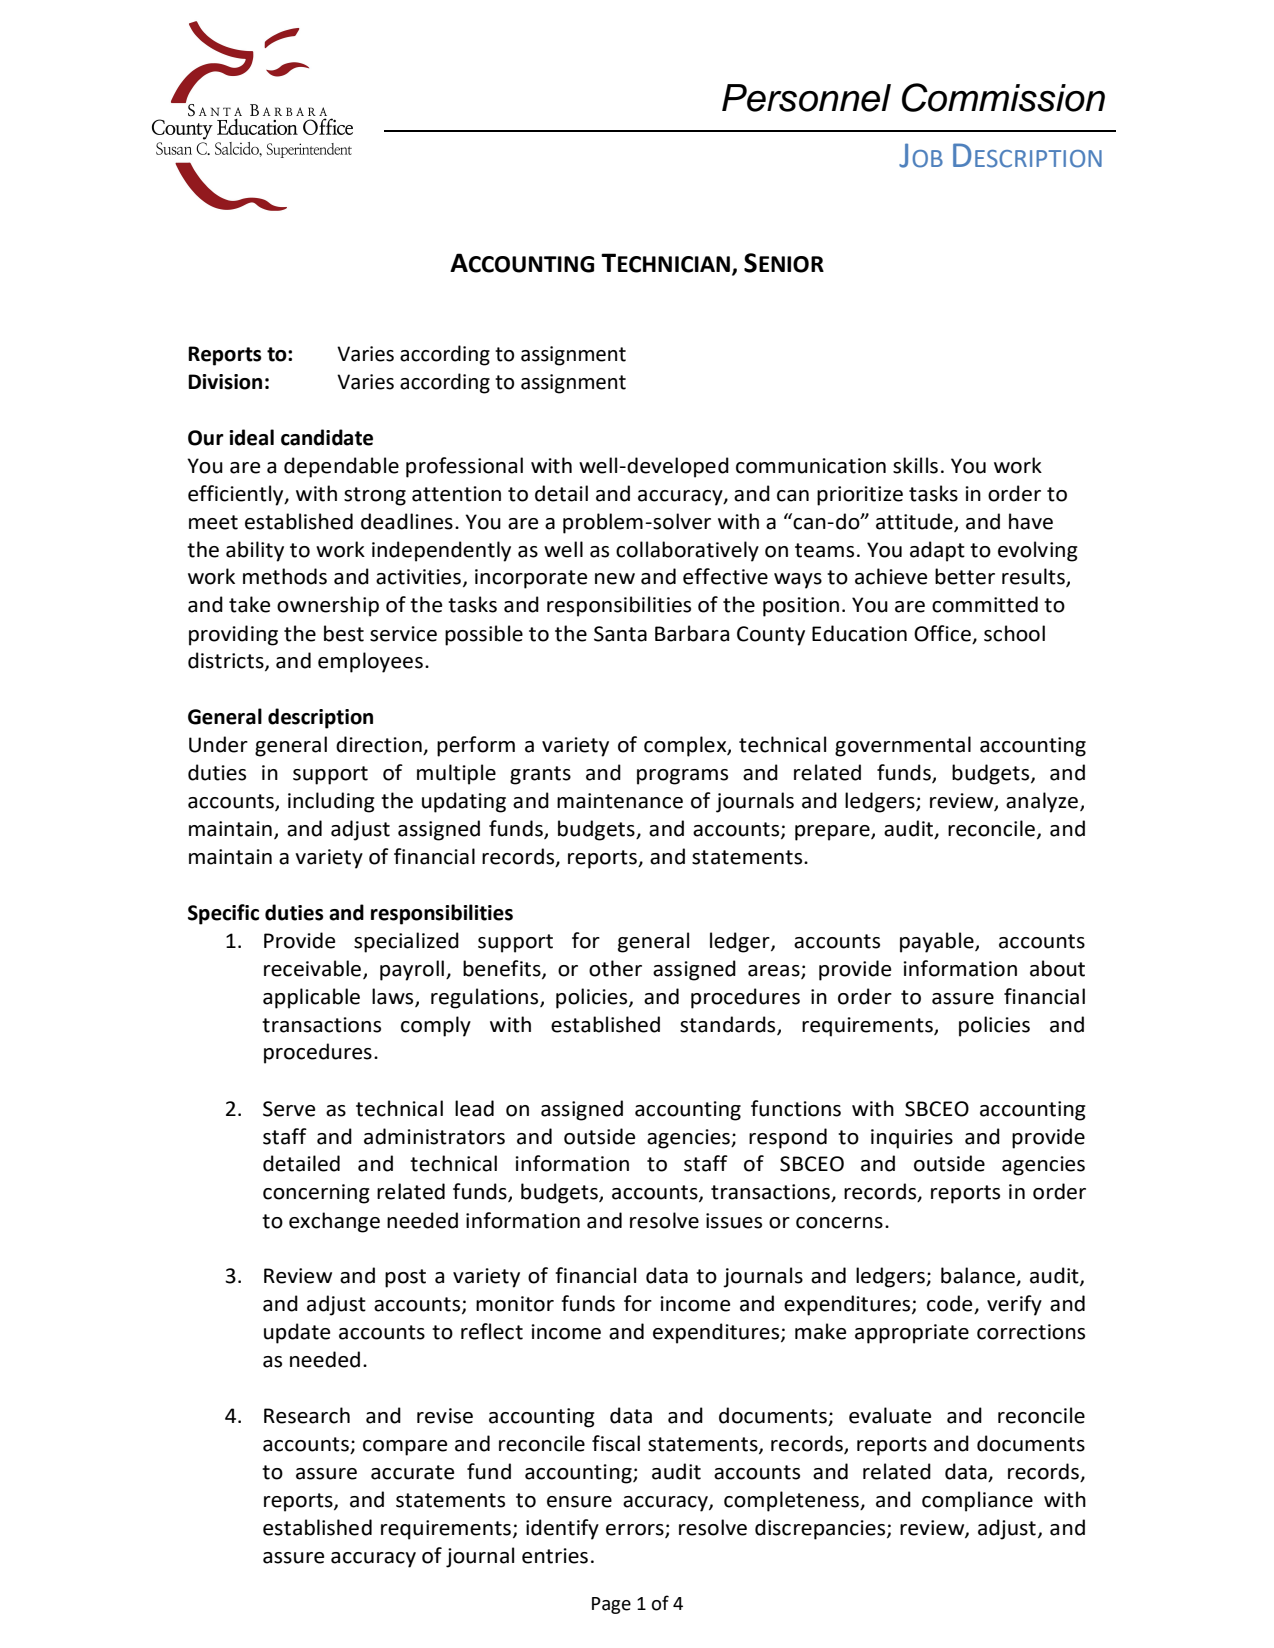 This document has width=1274, height=1648. I want to click on Commission, so click(1003, 97).
